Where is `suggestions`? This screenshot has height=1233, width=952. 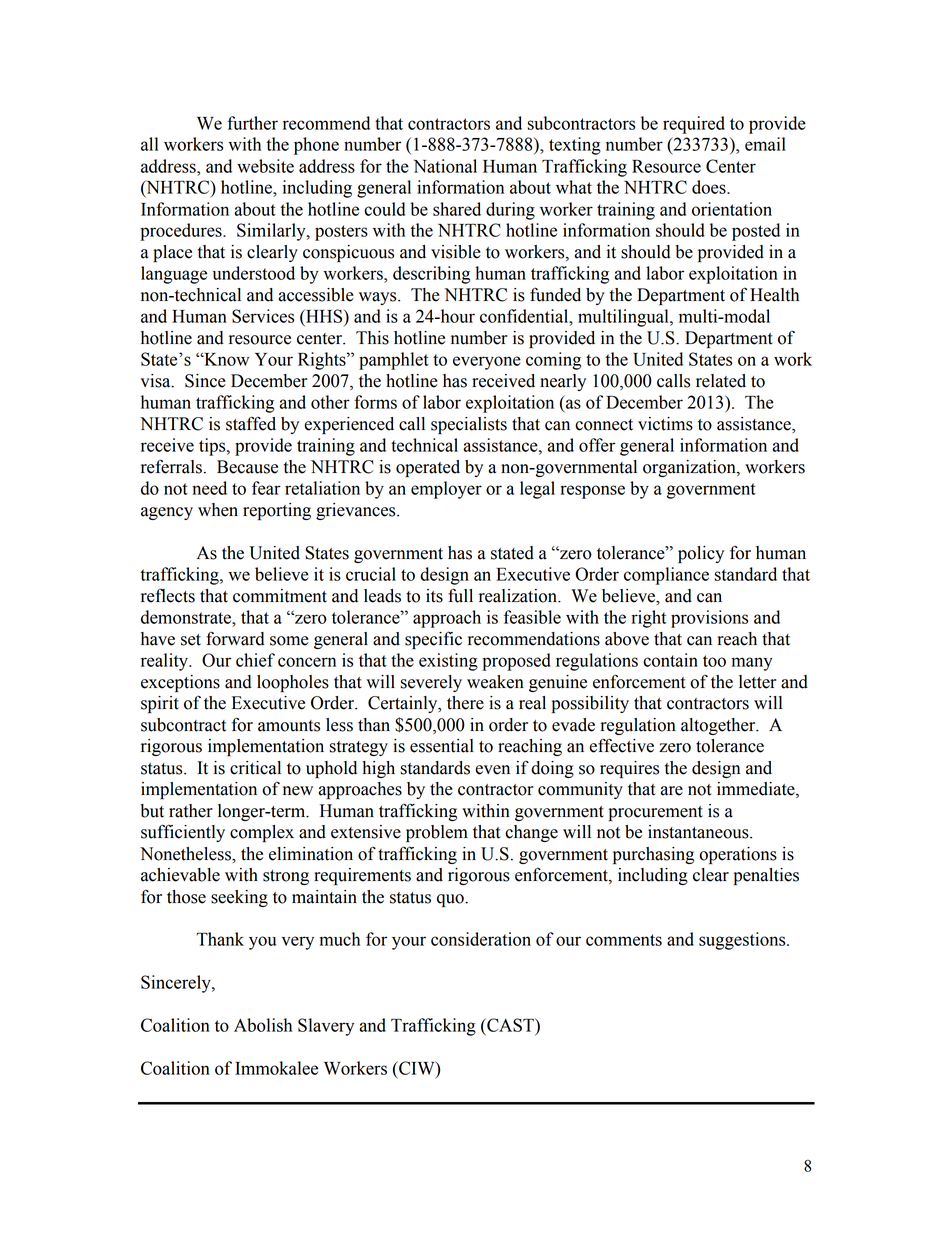
suggestions is located at coordinates (743, 941).
